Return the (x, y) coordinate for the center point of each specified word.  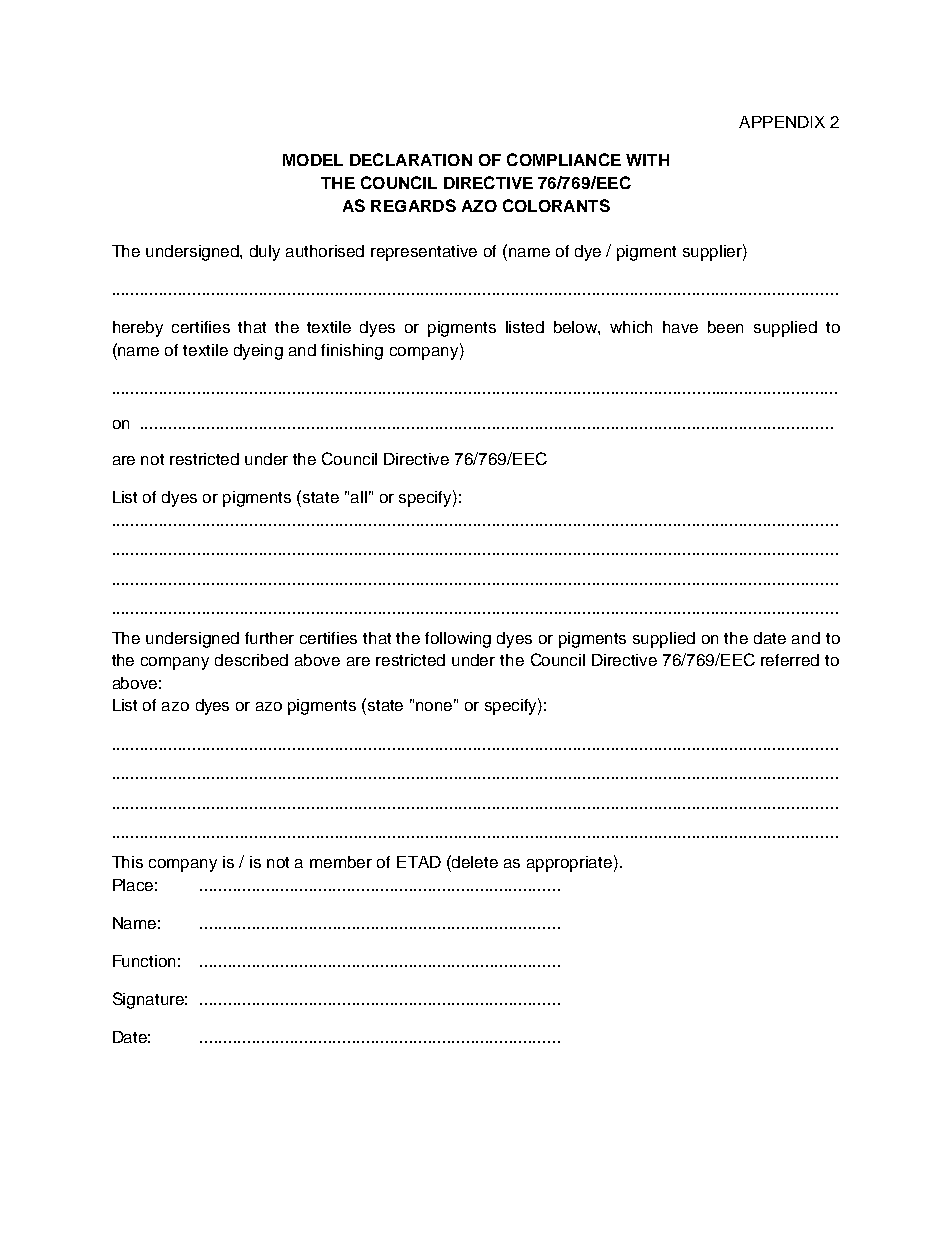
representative (424, 253)
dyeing (258, 352)
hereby (138, 329)
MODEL (313, 160)
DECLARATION (411, 159)
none (436, 705)
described (251, 660)
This (127, 862)
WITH (647, 160)
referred (790, 660)
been (725, 327)
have (680, 327)
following (458, 640)
